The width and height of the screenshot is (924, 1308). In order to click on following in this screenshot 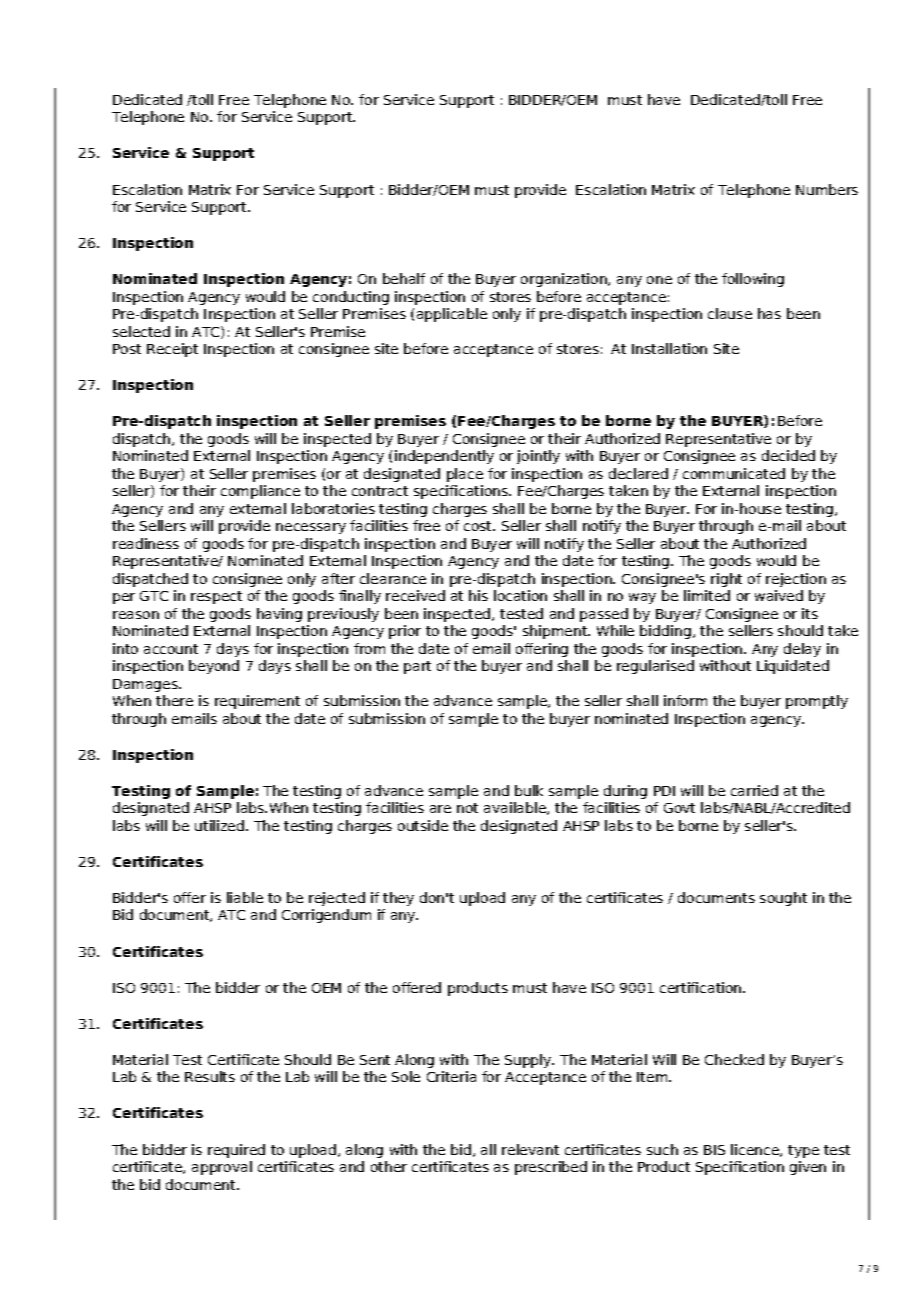, I will do `click(753, 280)`.
